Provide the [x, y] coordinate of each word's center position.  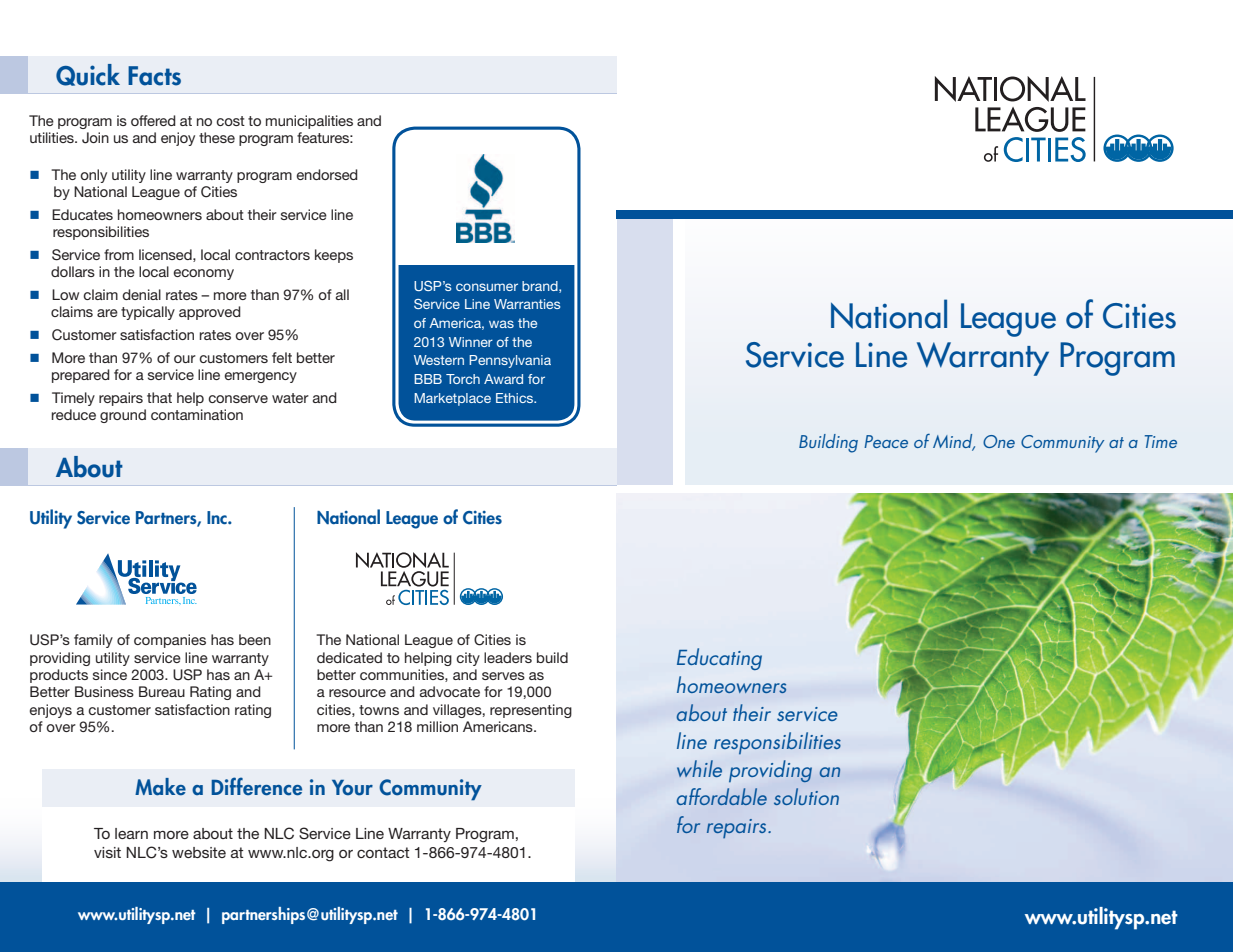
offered [153, 120]
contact [383, 852]
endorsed [327, 174]
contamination [197, 414]
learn [131, 833]
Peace [886, 441]
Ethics [516, 398]
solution [806, 796]
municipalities [309, 122]
